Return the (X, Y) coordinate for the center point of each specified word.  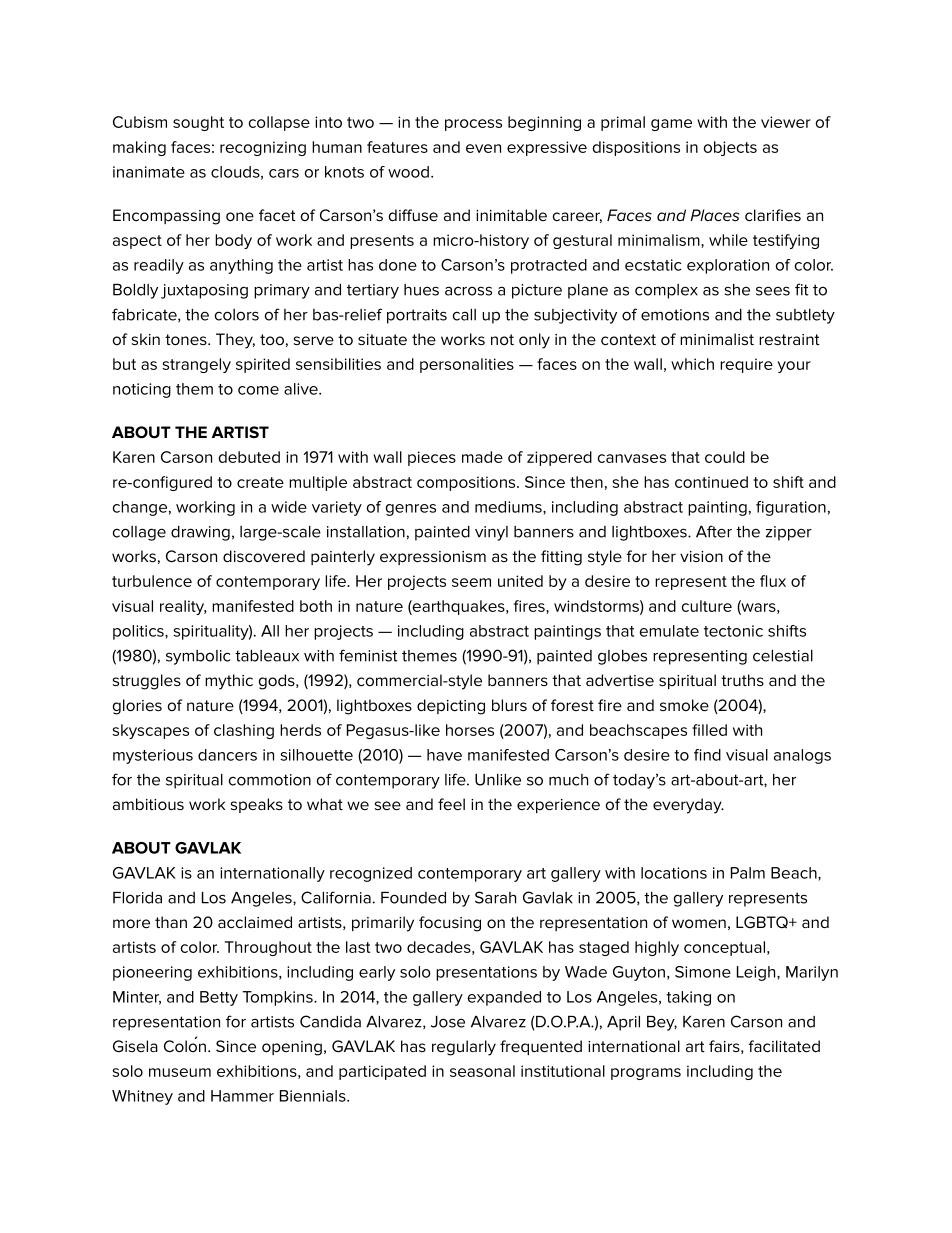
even (483, 148)
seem (471, 582)
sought (198, 123)
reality (183, 607)
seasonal (482, 1071)
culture (707, 606)
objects (730, 148)
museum (180, 1072)
